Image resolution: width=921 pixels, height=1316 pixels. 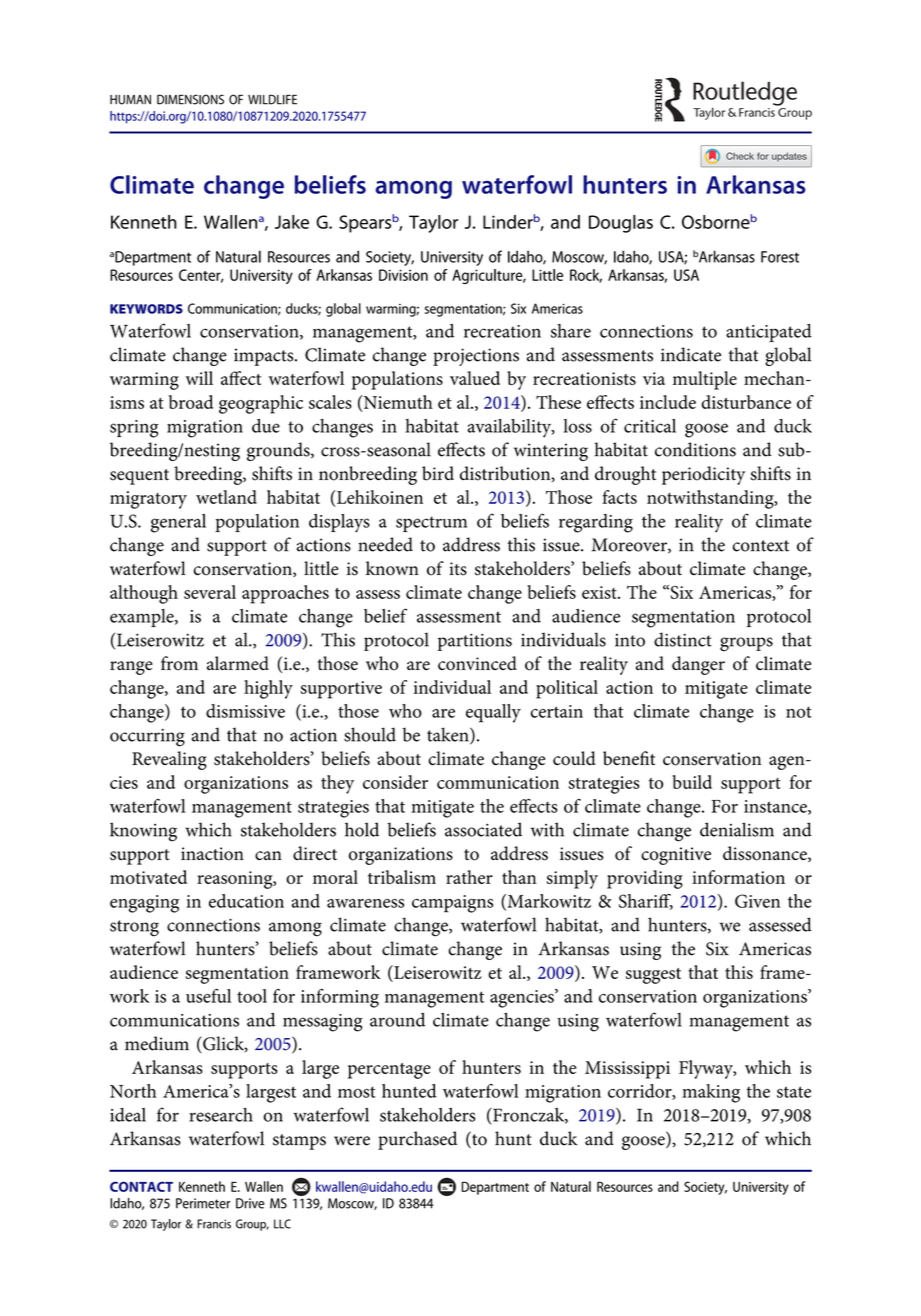 I want to click on Perimeter, so click(x=203, y=1203).
